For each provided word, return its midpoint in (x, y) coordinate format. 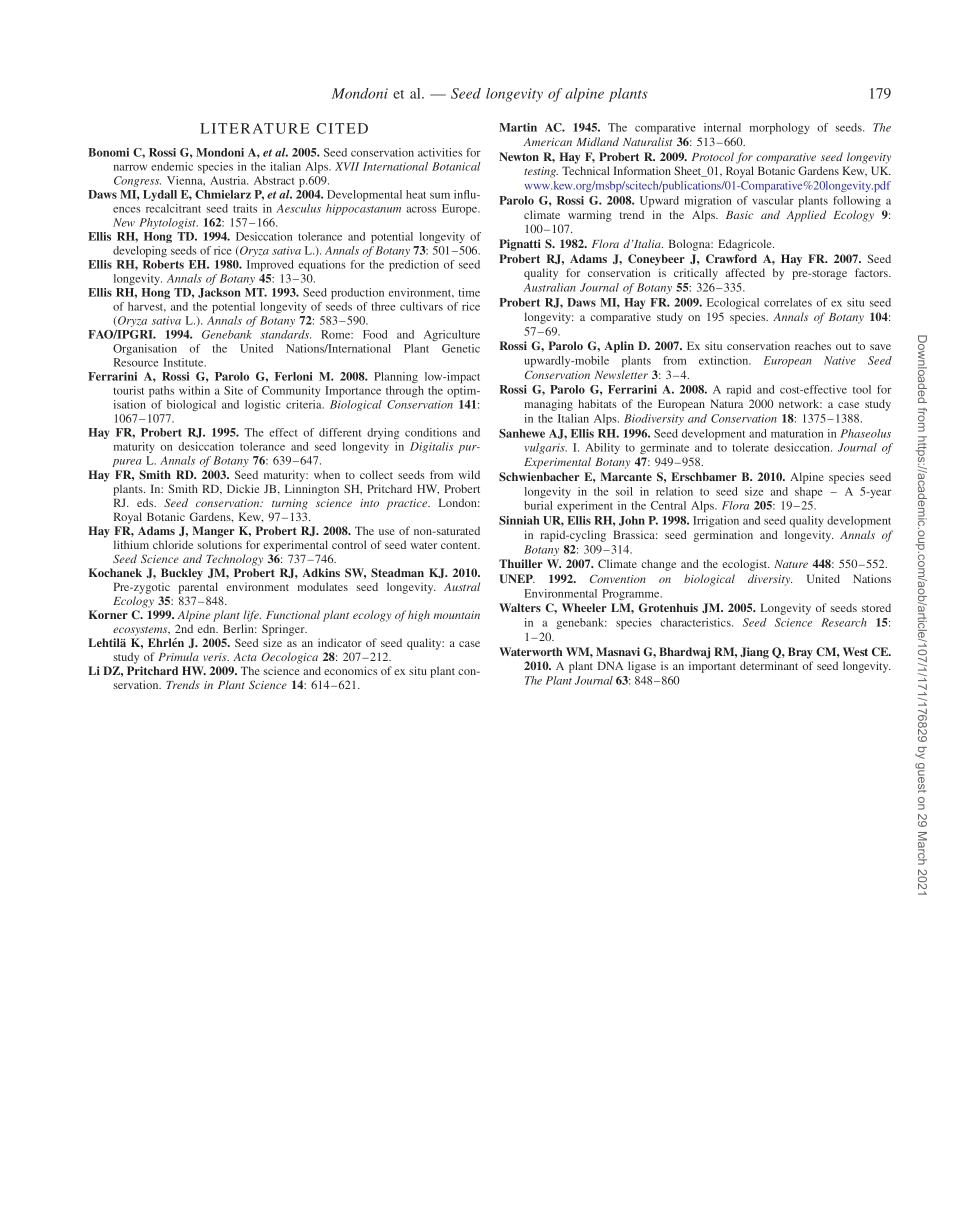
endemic (172, 166)
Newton (519, 156)
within (194, 390)
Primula (178, 656)
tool (862, 389)
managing (548, 405)
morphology (780, 128)
